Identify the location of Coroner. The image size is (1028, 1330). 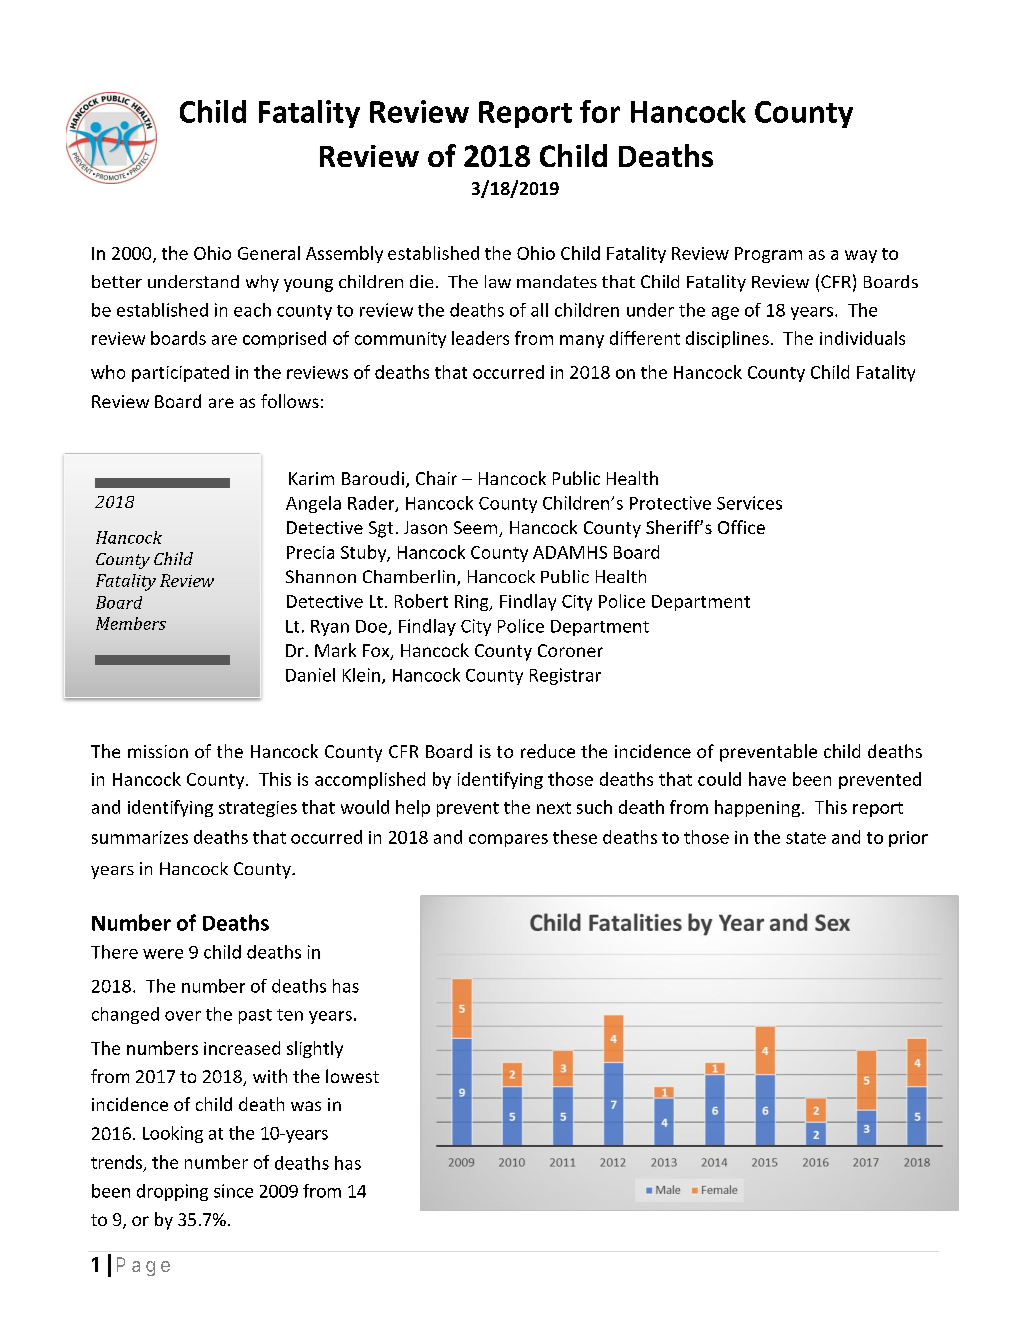
(570, 650).
